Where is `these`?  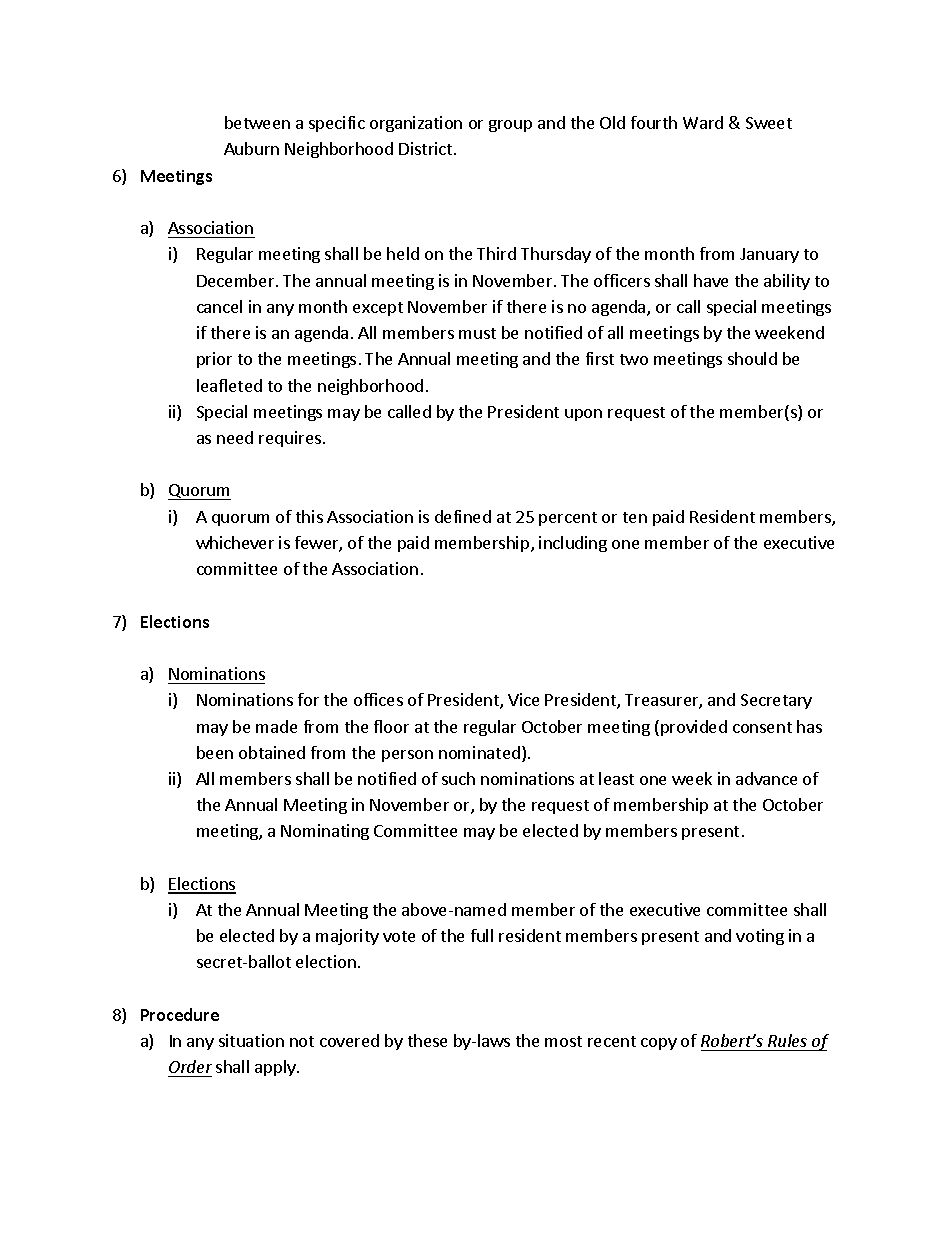 these is located at coordinates (427, 1040).
